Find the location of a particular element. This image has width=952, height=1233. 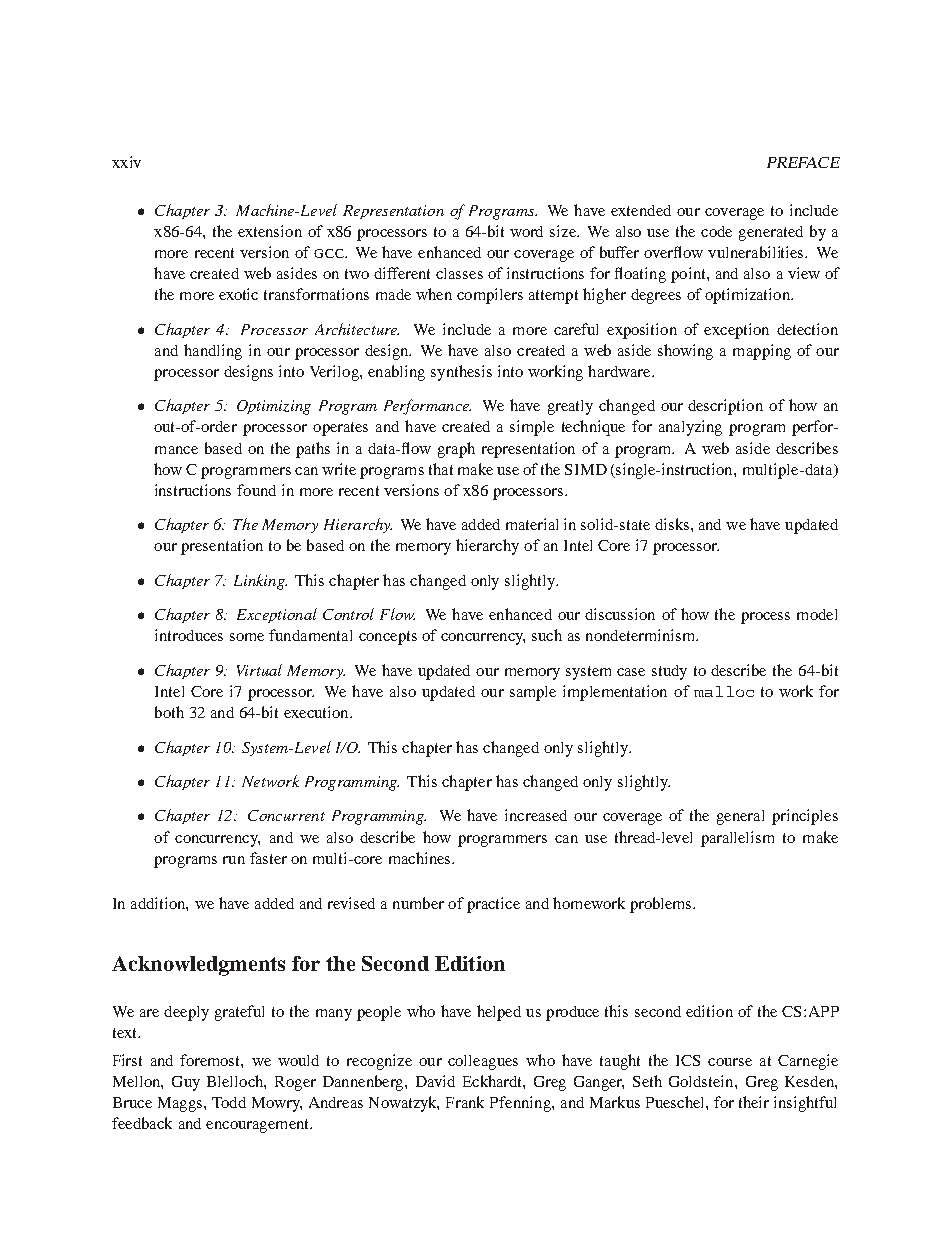

increased is located at coordinates (536, 815).
